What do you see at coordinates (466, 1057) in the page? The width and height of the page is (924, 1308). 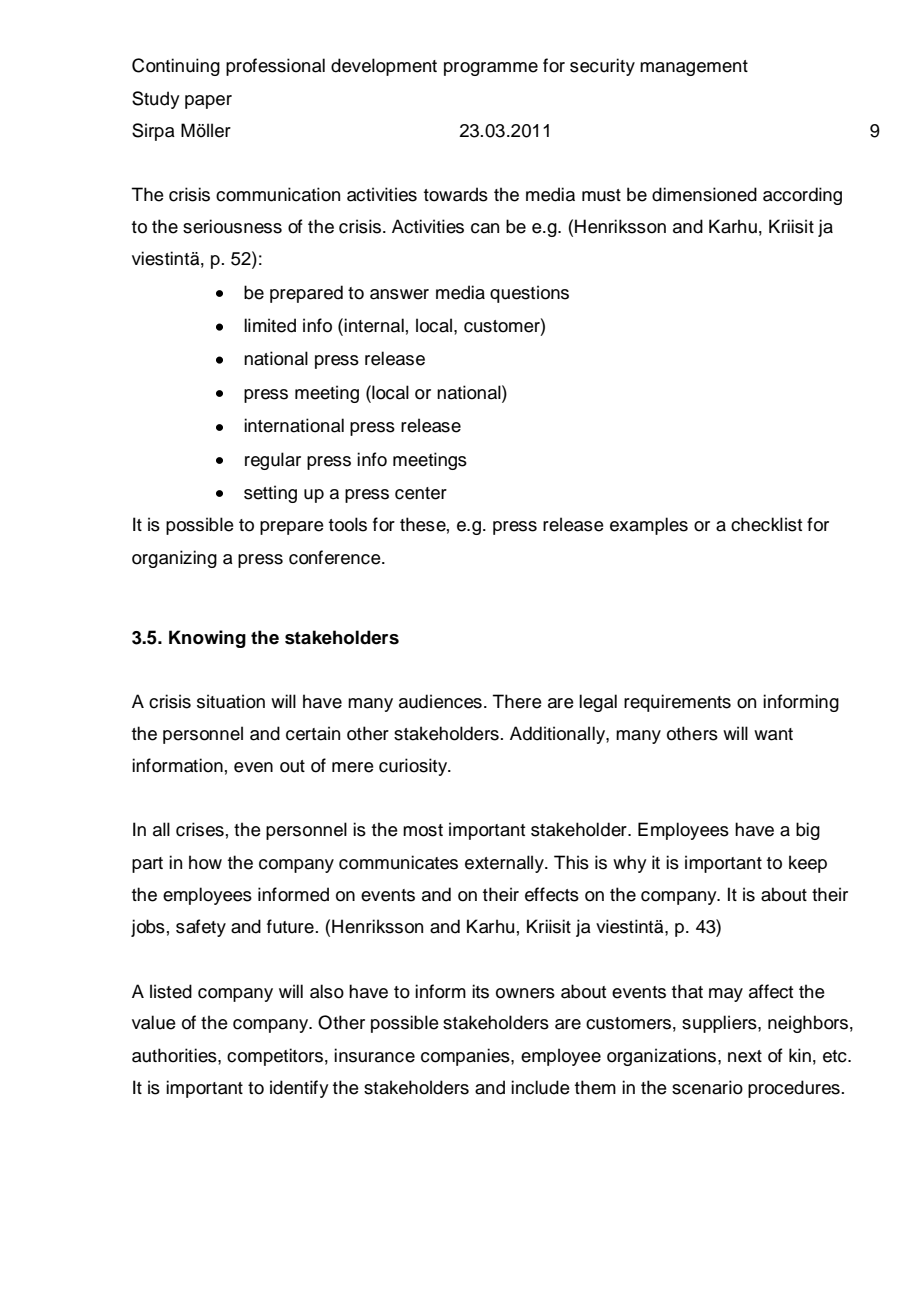 I see `companies` at bounding box center [466, 1057].
